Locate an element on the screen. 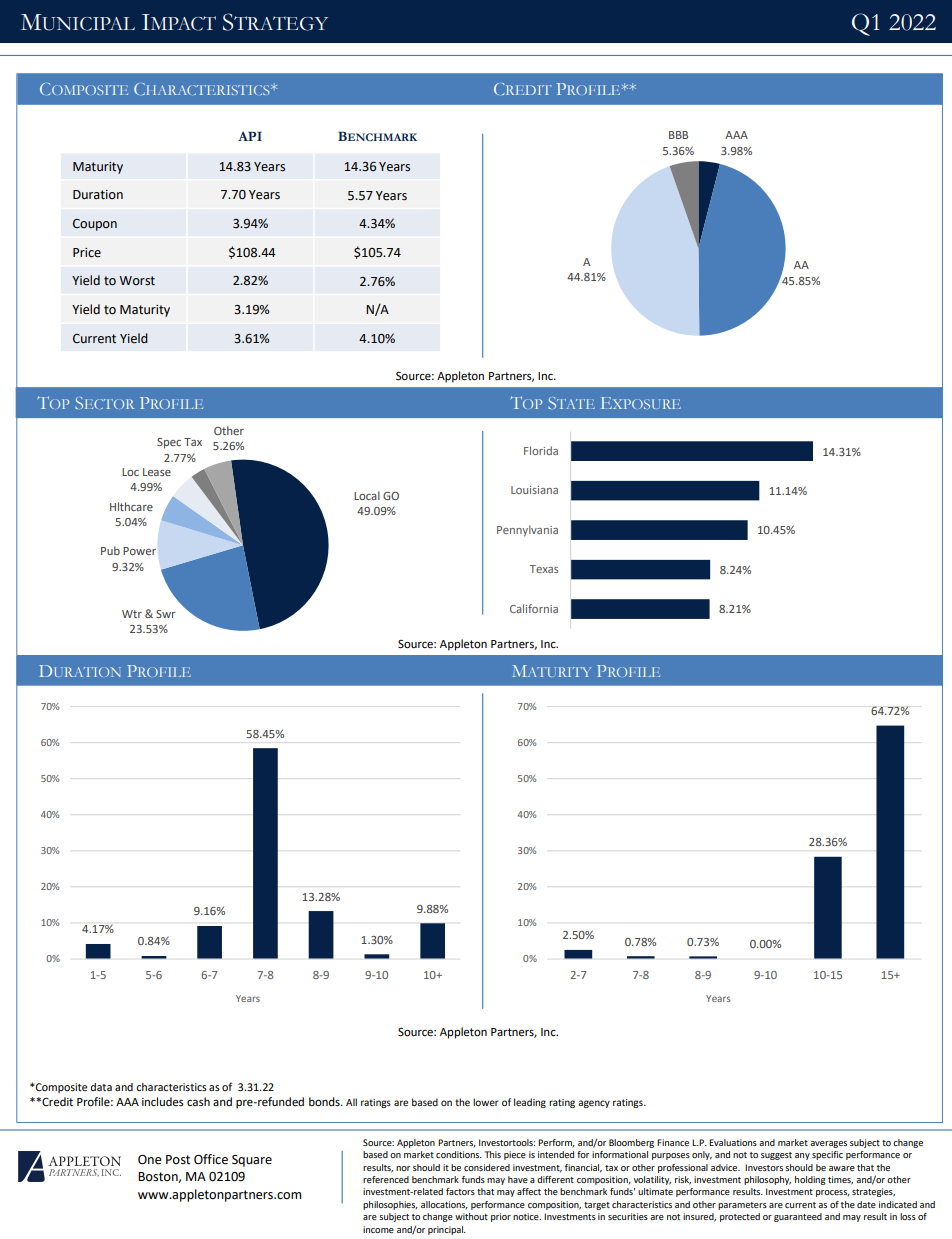 The width and height of the screenshot is (952, 1239). lower is located at coordinates (486, 1102).
